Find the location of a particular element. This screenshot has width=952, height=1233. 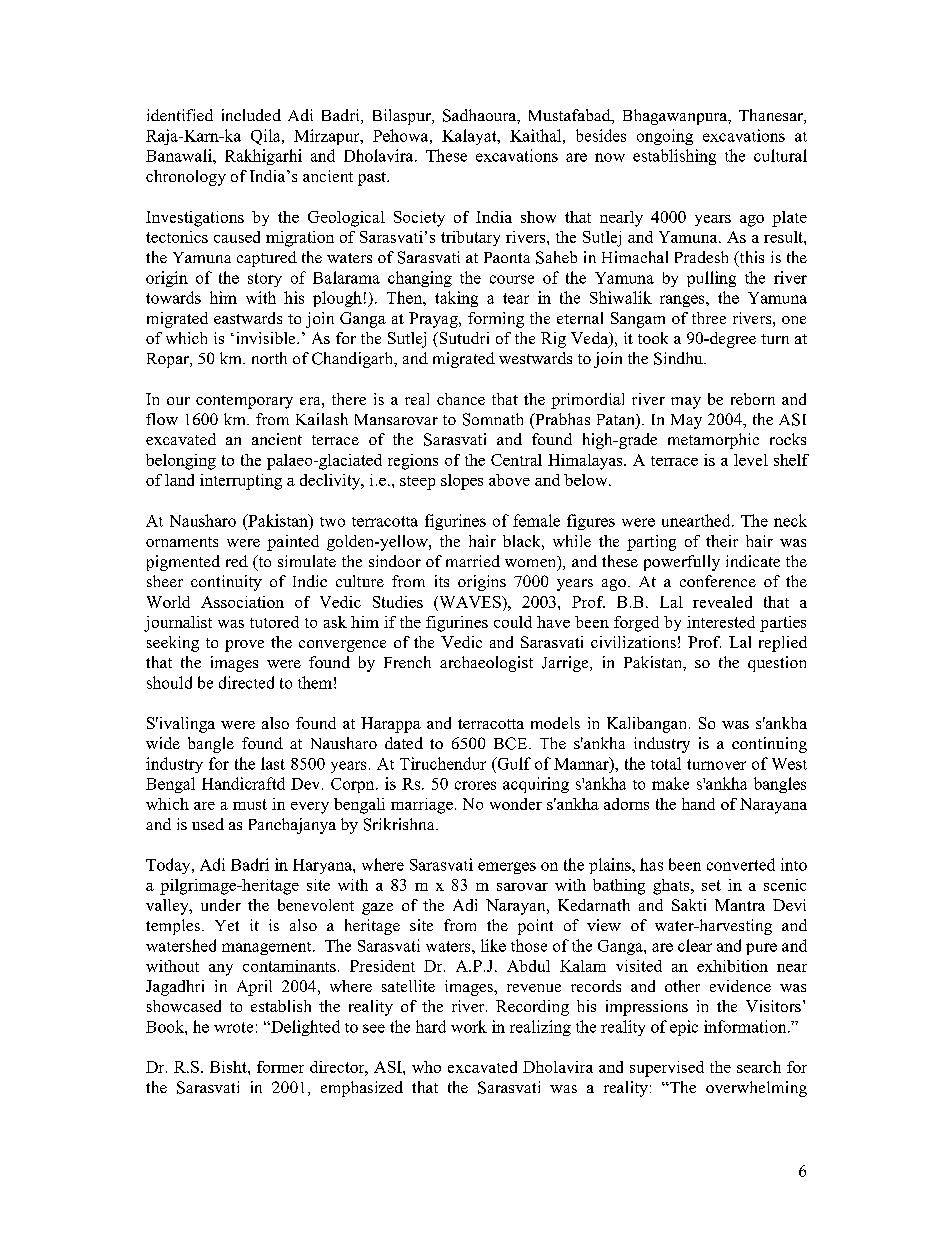

Society is located at coordinates (419, 219).
